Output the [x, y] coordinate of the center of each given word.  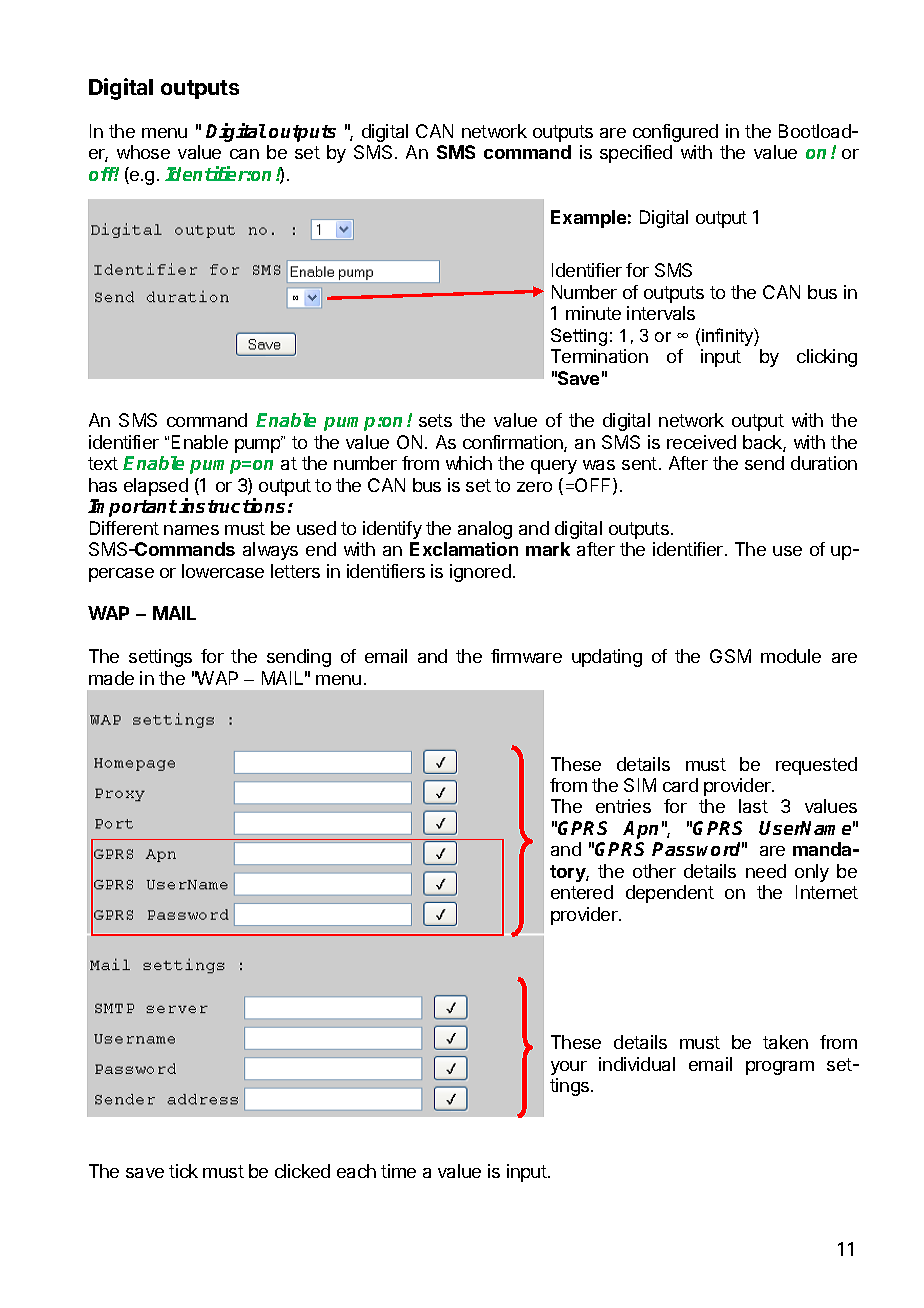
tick [183, 1171]
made [111, 678]
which [469, 463]
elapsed [156, 488]
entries [623, 806]
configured [675, 133]
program [780, 1068]
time [398, 1171]
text [103, 463]
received [701, 442]
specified [636, 154]
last [753, 806]
